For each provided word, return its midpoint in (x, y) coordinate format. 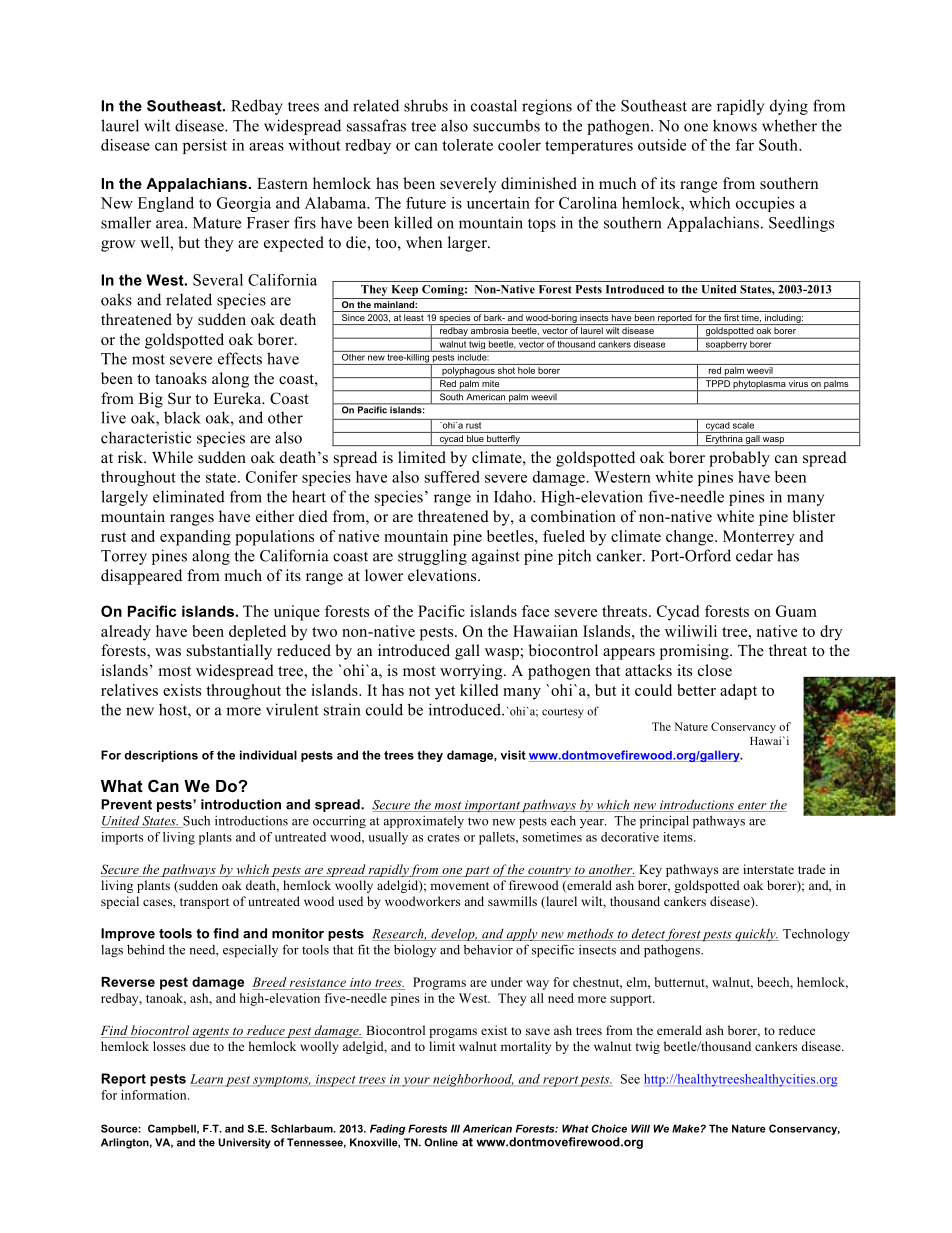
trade (811, 869)
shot (506, 369)
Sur (179, 398)
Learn (207, 1080)
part (477, 871)
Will (640, 1128)
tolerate (467, 145)
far (744, 145)
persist (205, 146)
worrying (472, 672)
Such (195, 821)
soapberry (726, 345)
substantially (229, 652)
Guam (796, 611)
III (455, 1128)
